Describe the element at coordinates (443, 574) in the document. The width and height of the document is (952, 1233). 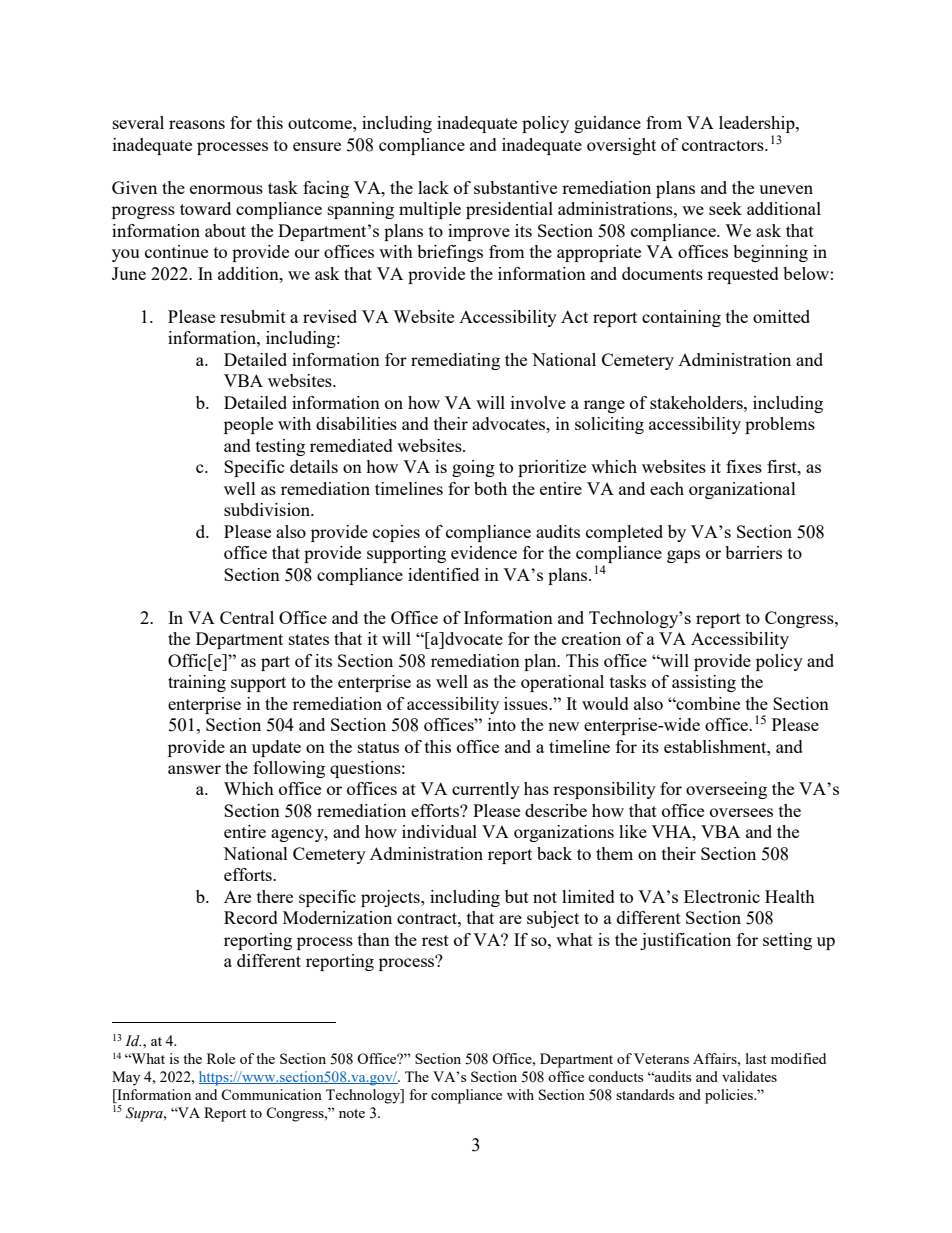
I see `identified` at that location.
